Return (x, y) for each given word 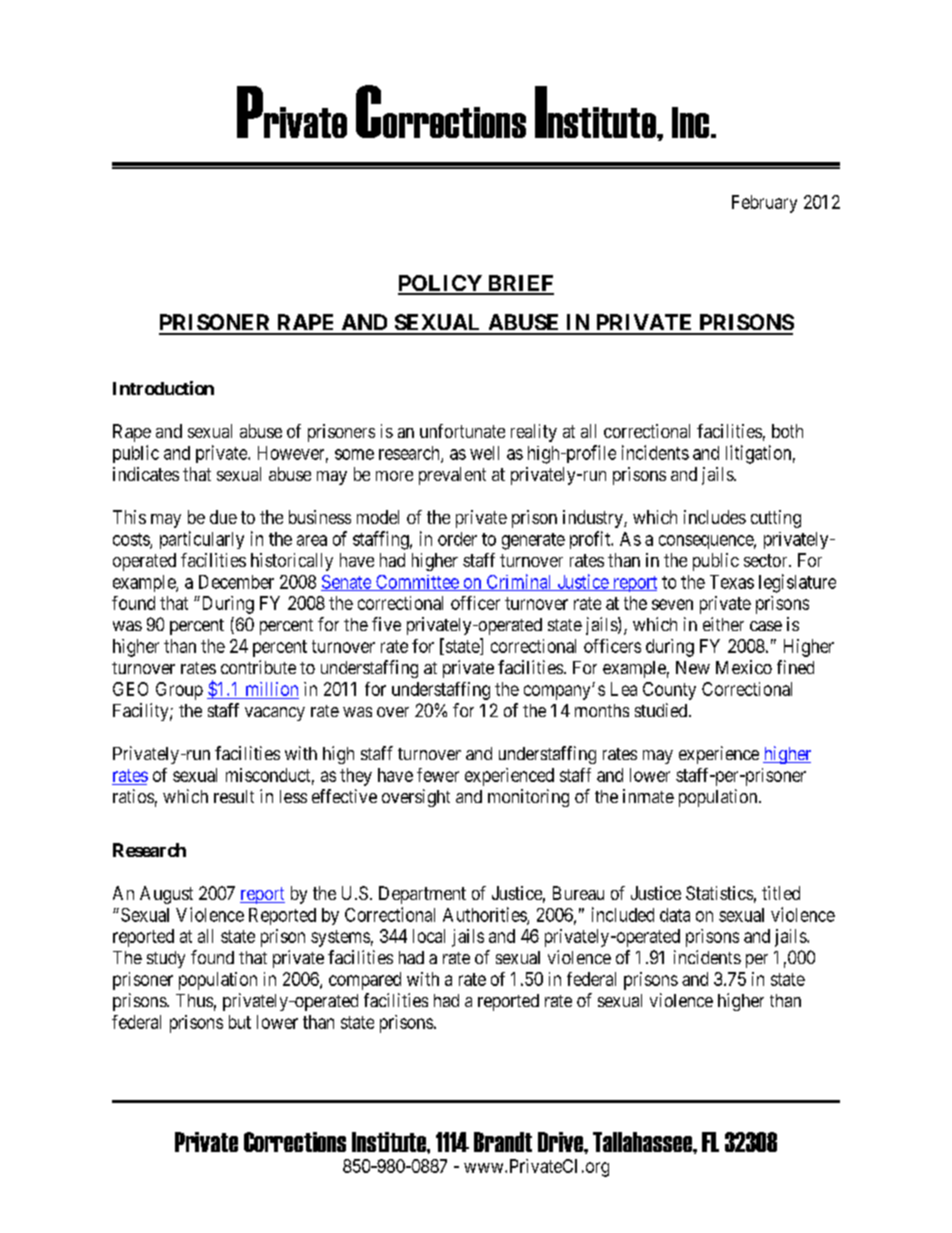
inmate (648, 796)
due (223, 517)
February (764, 204)
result (234, 796)
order (457, 539)
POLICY (441, 284)
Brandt (503, 1142)
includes (715, 517)
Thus (194, 1000)
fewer (438, 775)
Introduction (163, 388)
